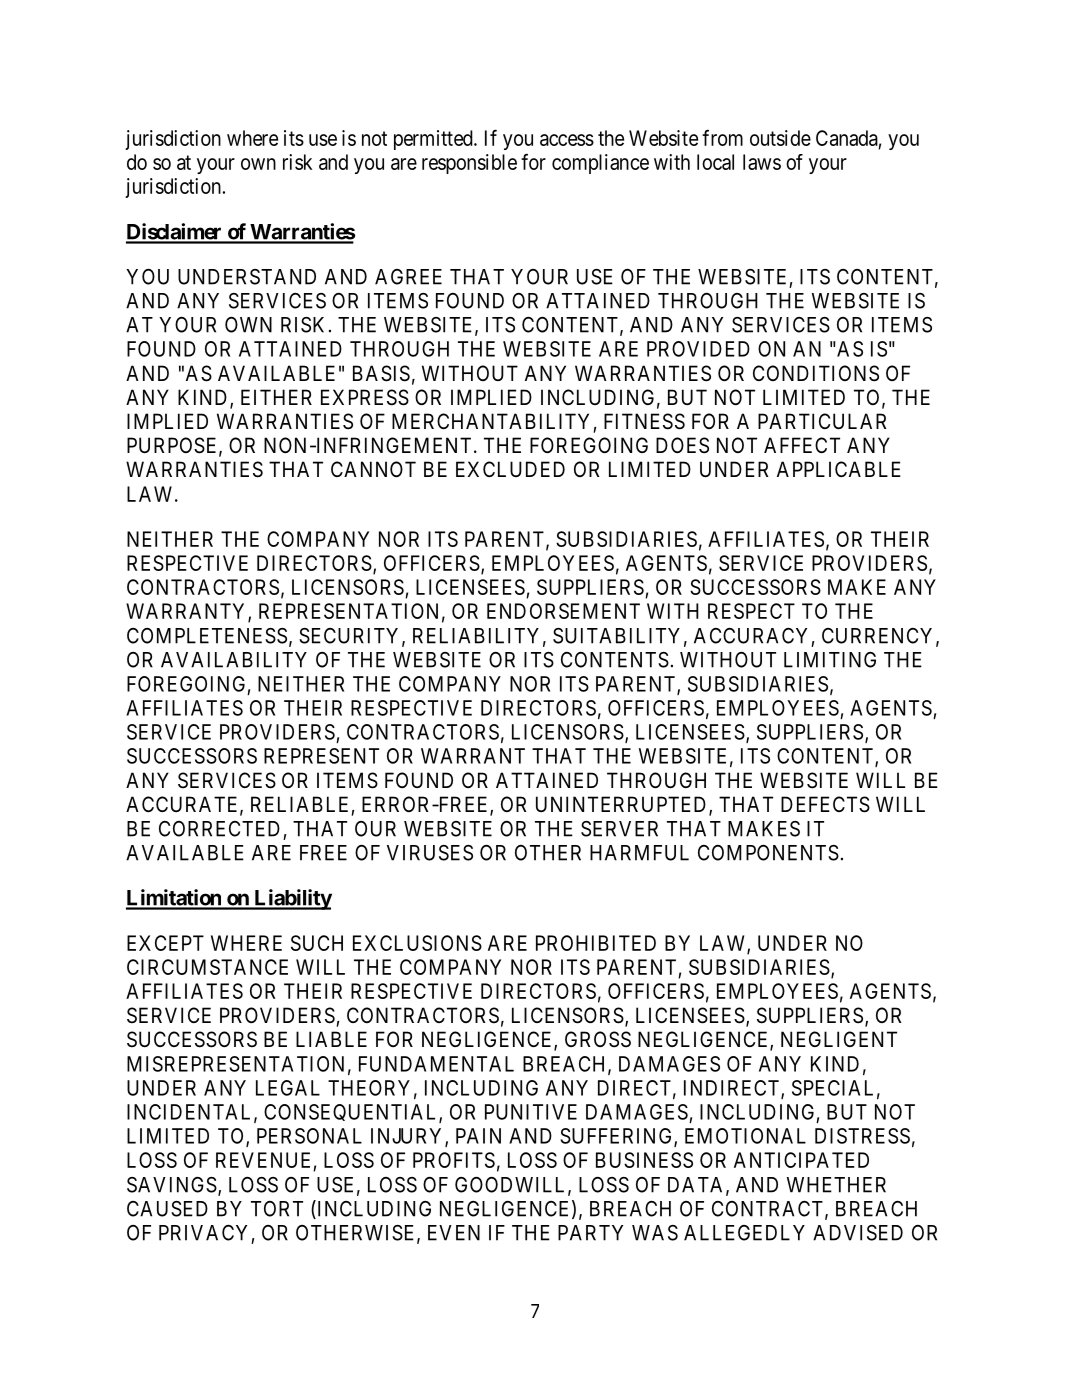 This screenshot has width=1070, height=1385. What do you see at coordinates (839, 1039) in the screenshot?
I see `NEGLIGENT` at bounding box center [839, 1039].
